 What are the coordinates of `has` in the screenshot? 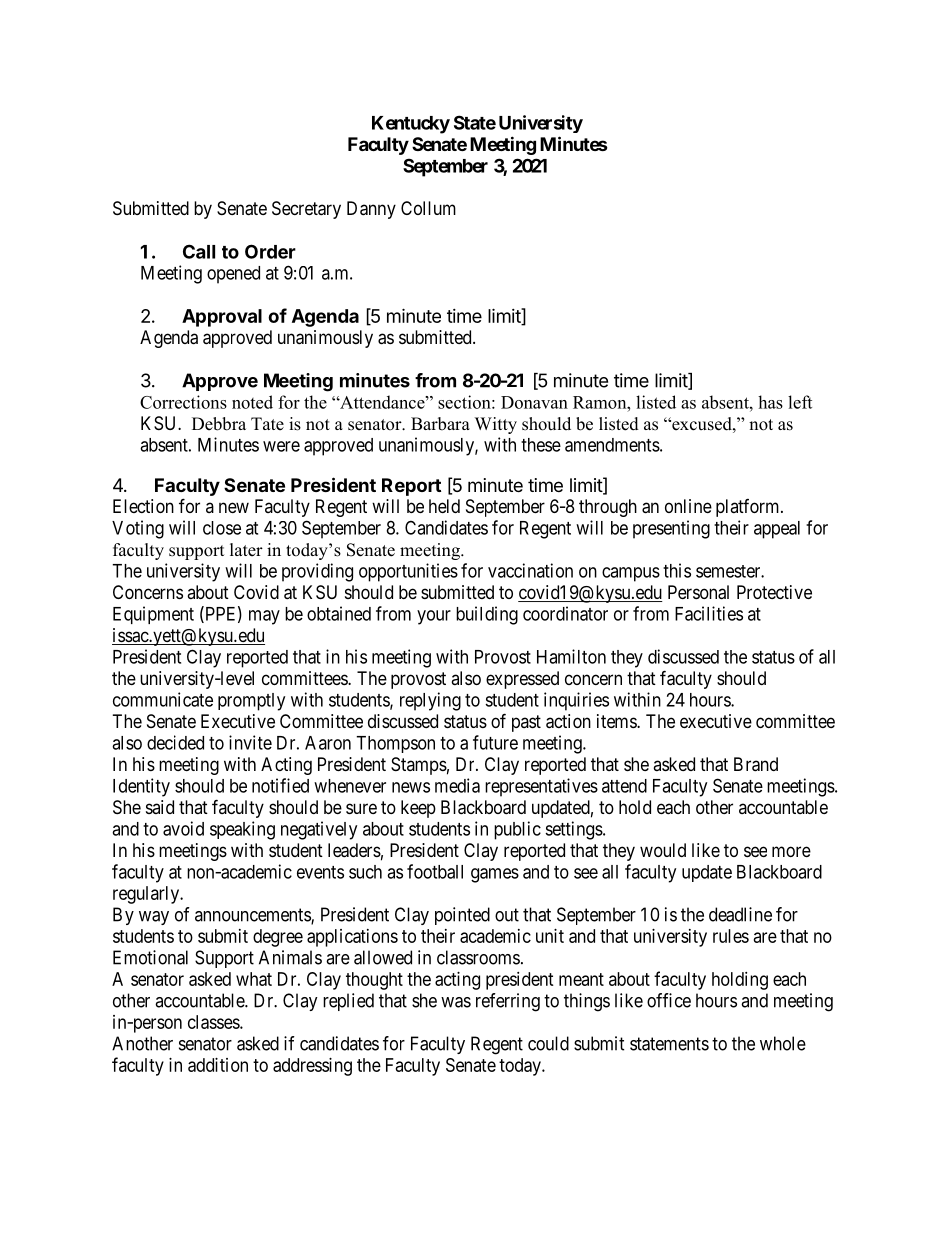 It's located at (770, 402).
